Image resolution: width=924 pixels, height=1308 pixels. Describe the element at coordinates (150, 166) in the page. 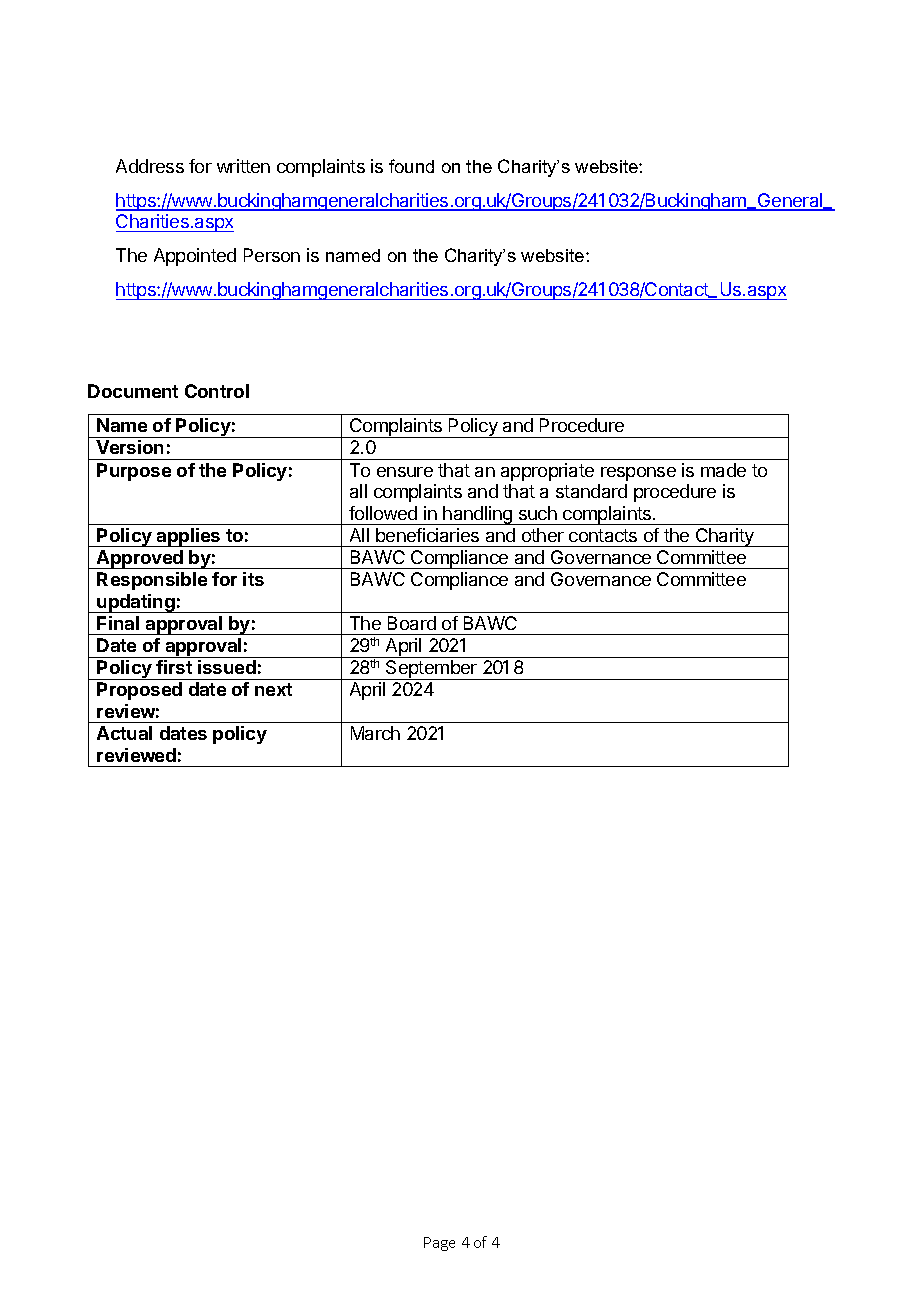

I see `Address` at that location.
